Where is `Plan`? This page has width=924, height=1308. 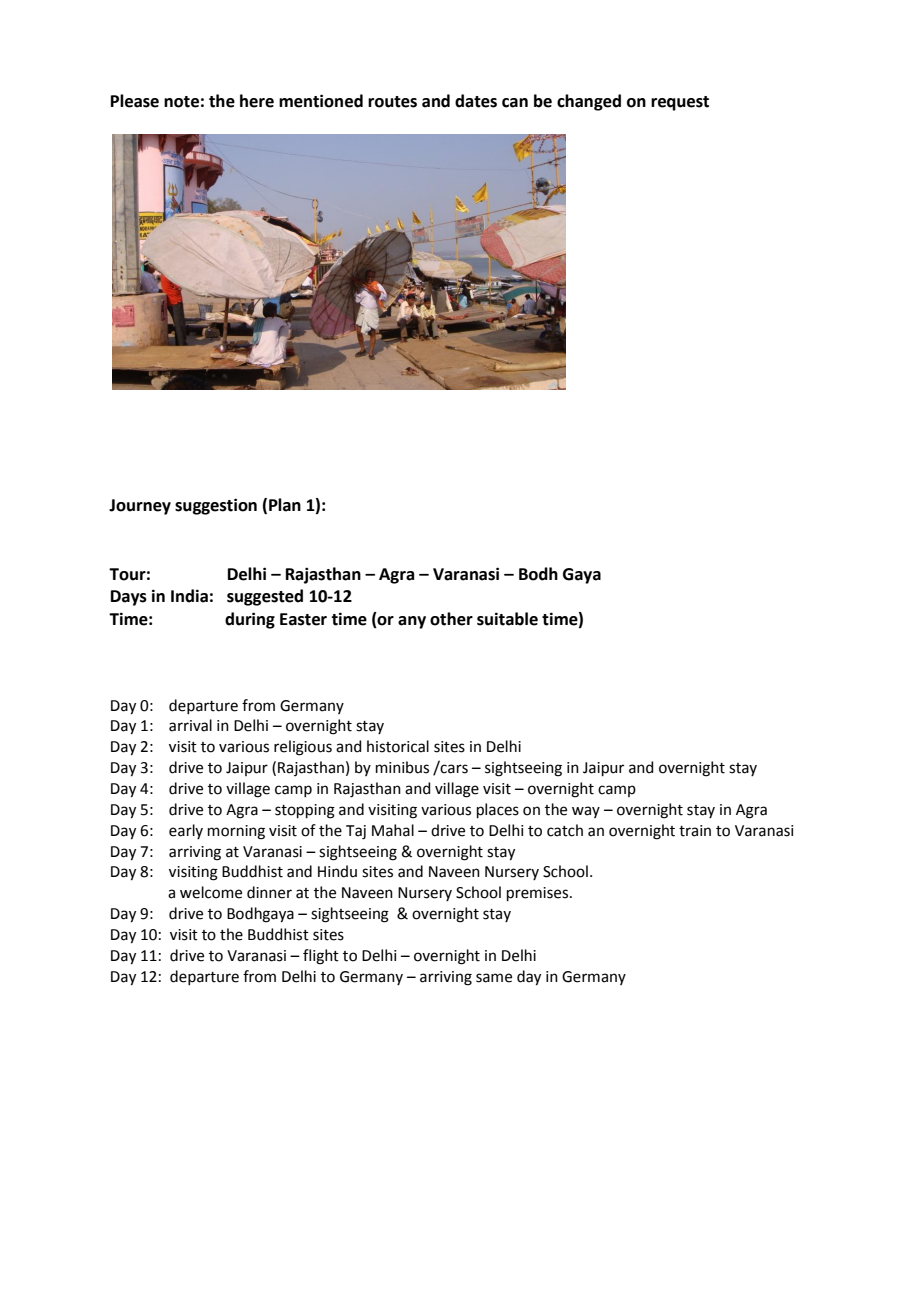 Plan is located at coordinates (285, 505).
